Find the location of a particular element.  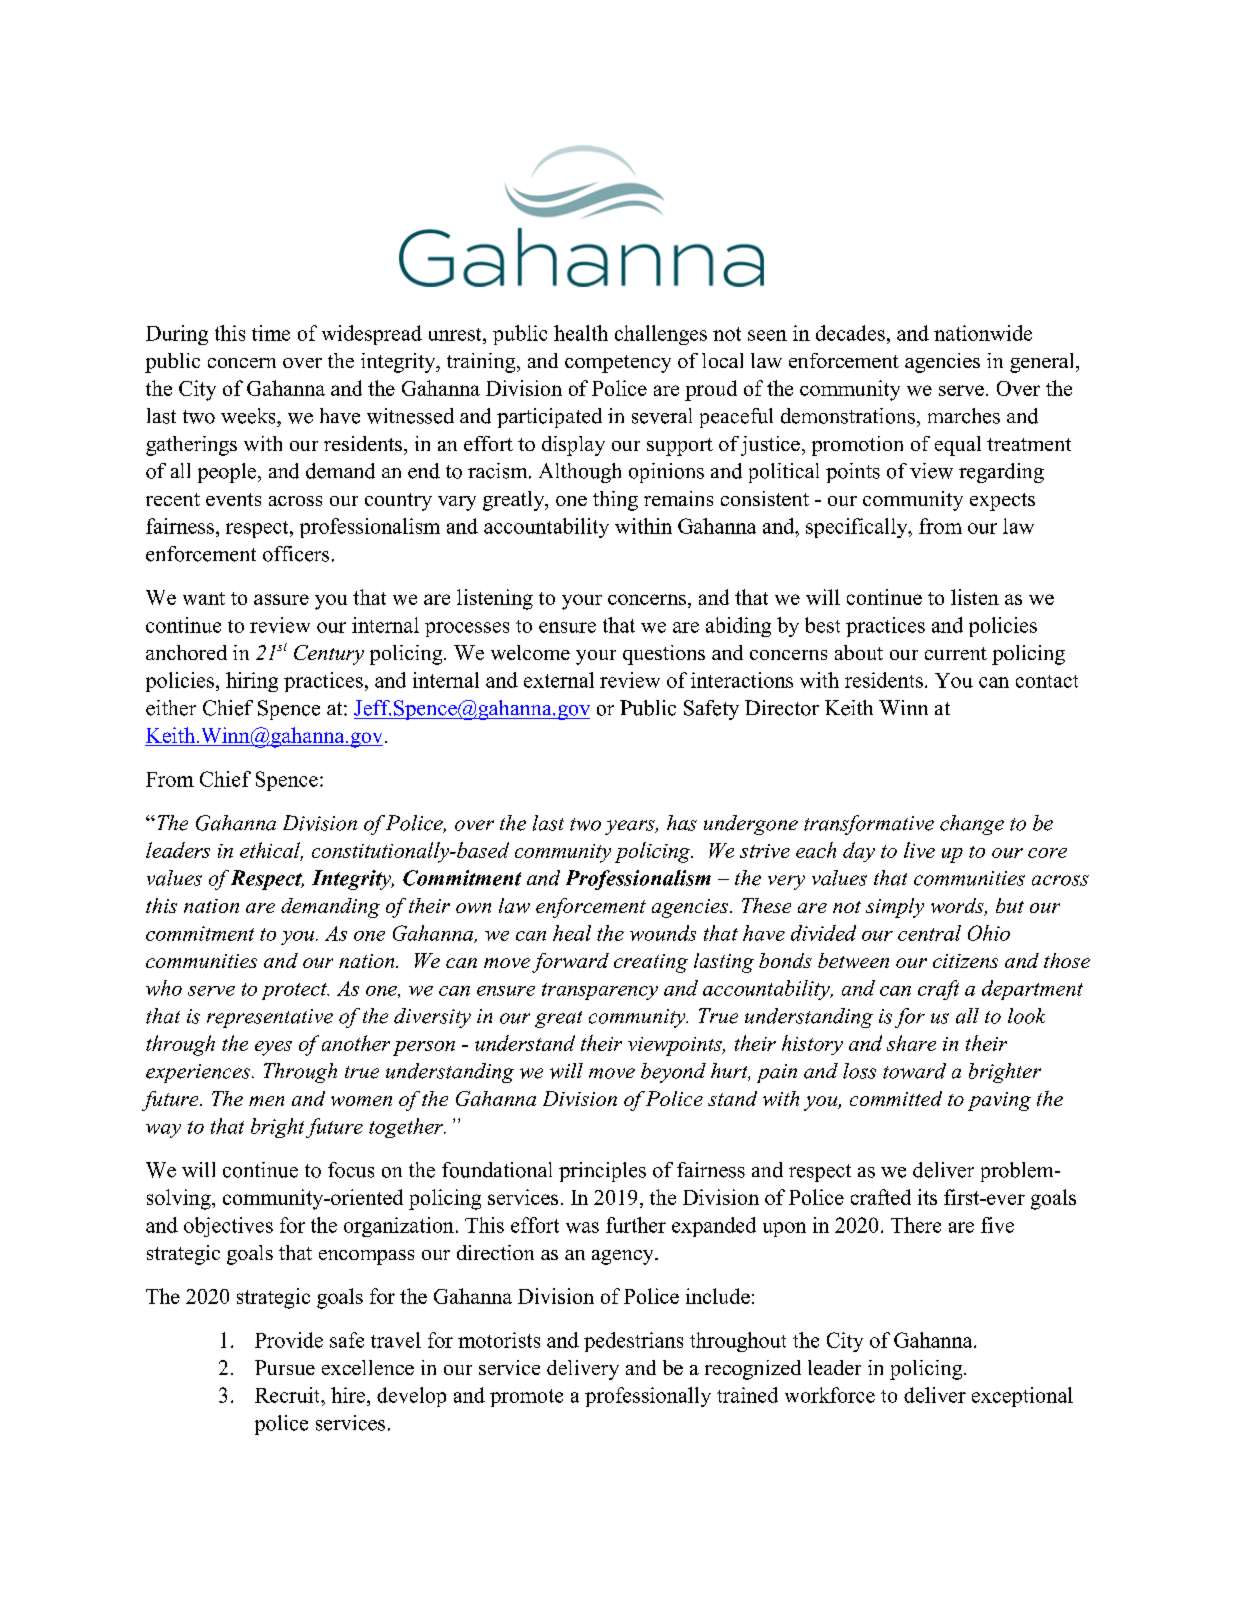

competency is located at coordinates (618, 364).
